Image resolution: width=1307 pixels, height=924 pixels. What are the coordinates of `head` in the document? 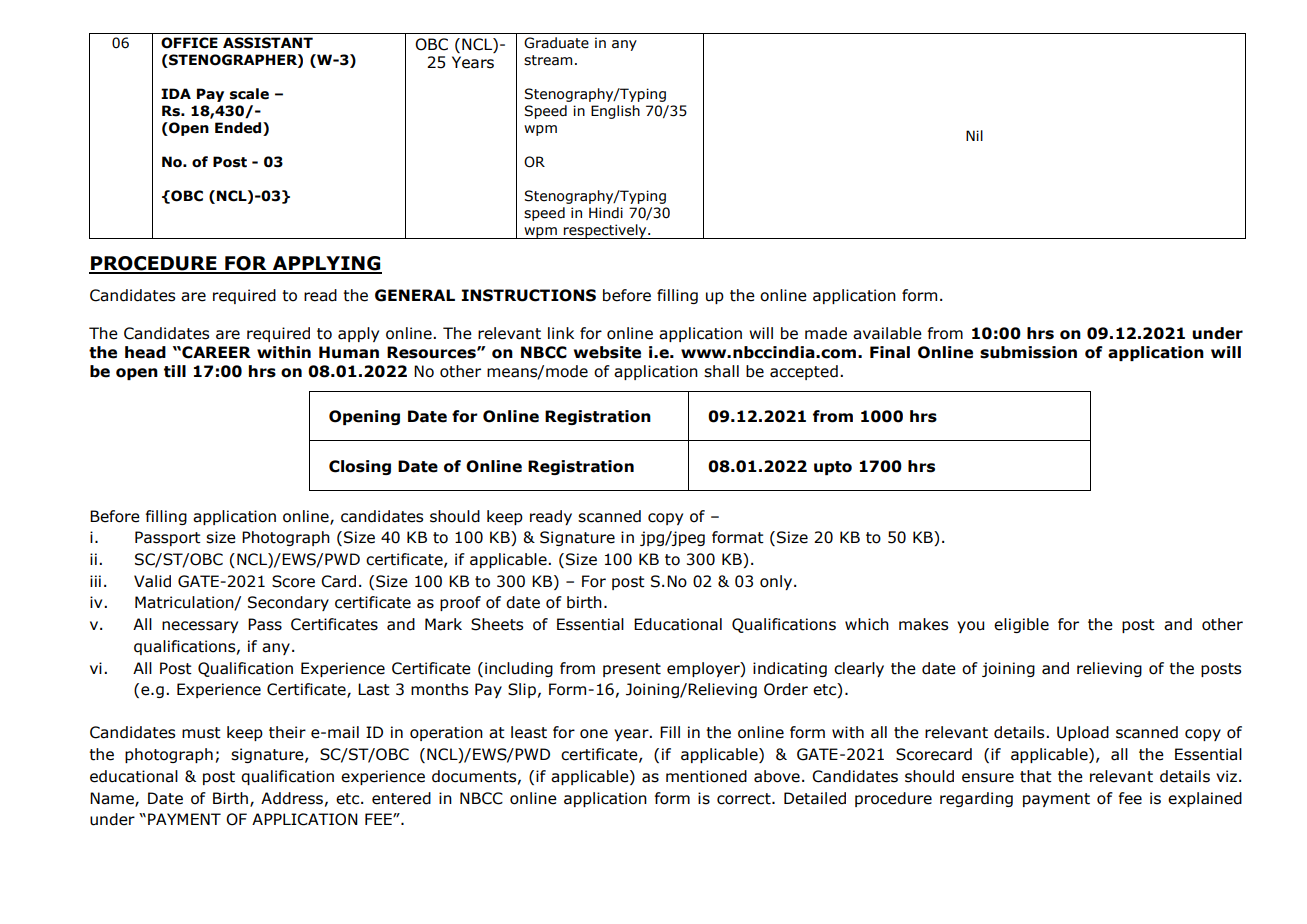 It's located at (145, 352).
